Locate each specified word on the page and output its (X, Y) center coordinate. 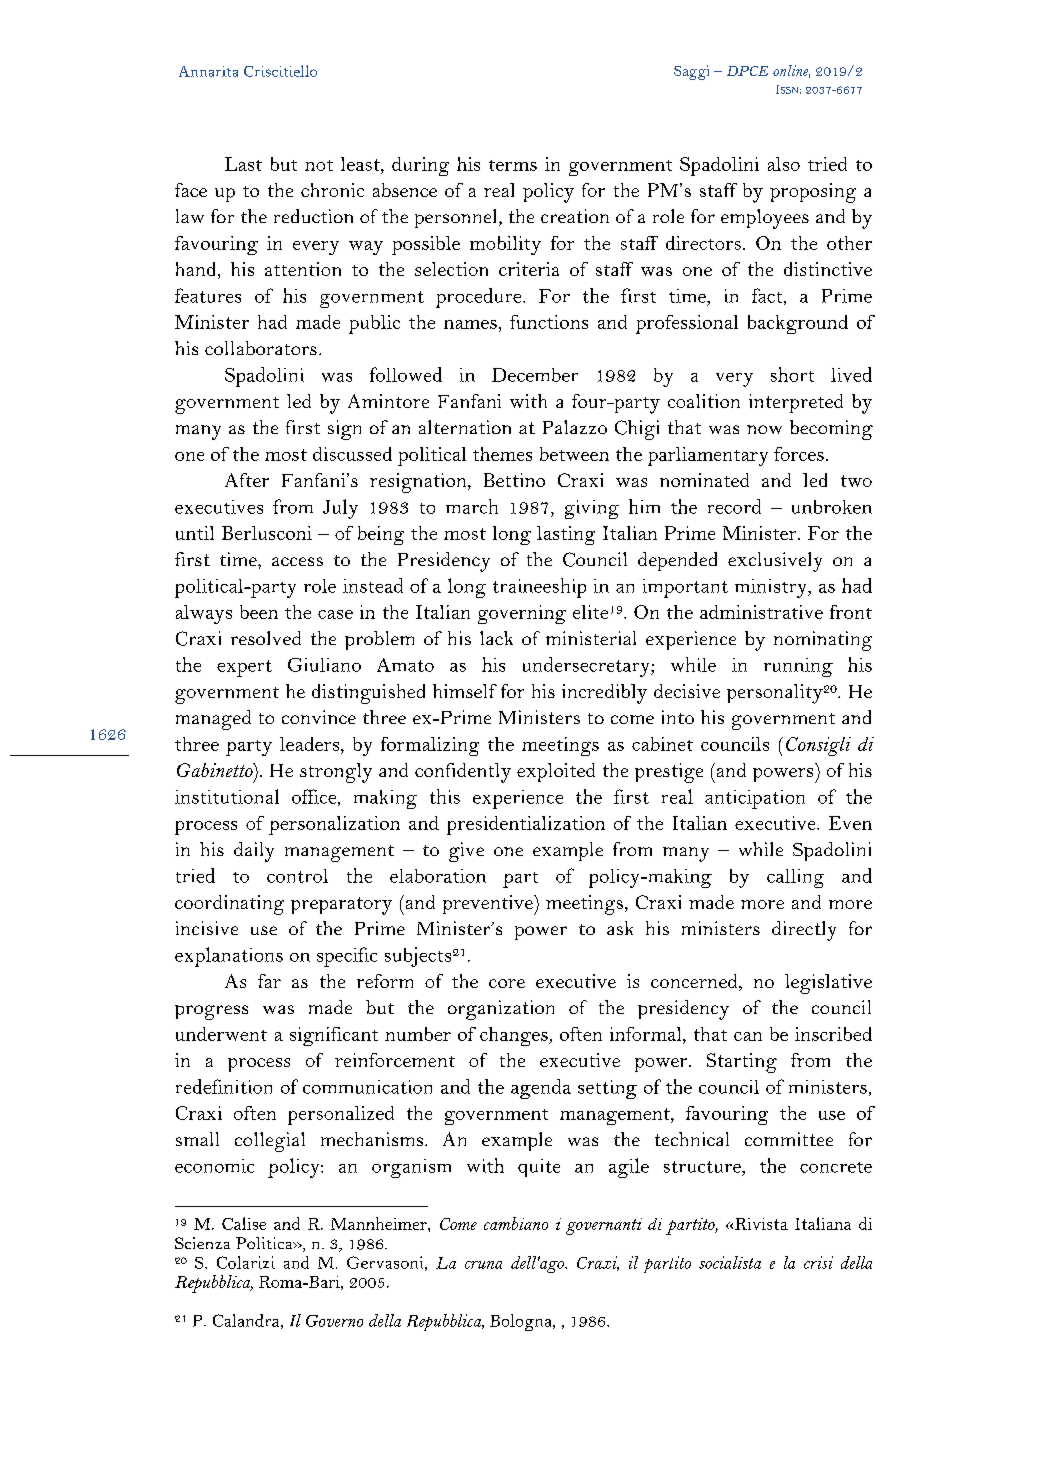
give (466, 852)
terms (513, 165)
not (319, 165)
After (247, 480)
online (791, 71)
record (734, 506)
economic (214, 1166)
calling (795, 878)
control (297, 876)
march (472, 506)
